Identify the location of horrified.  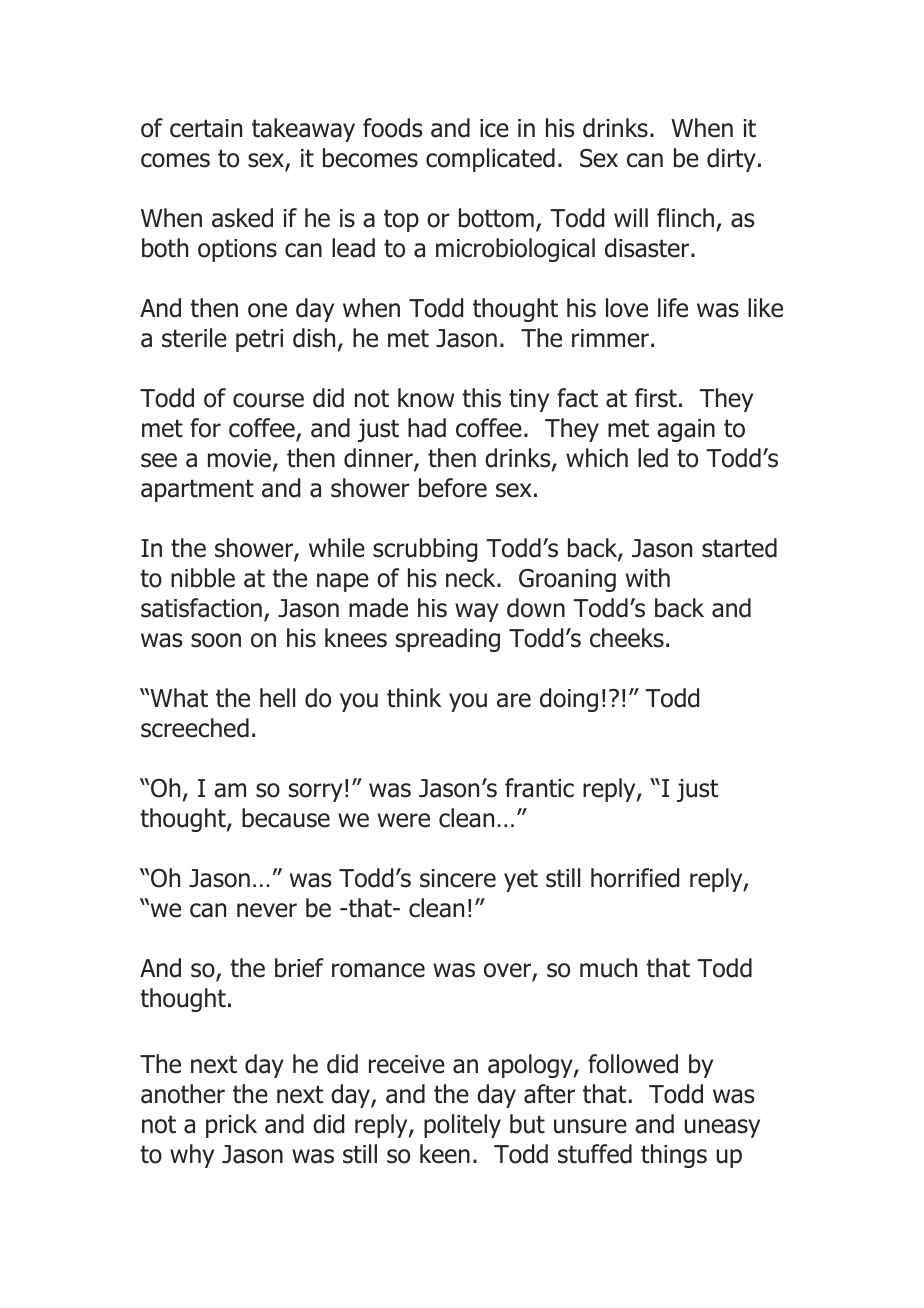
(635, 878).
